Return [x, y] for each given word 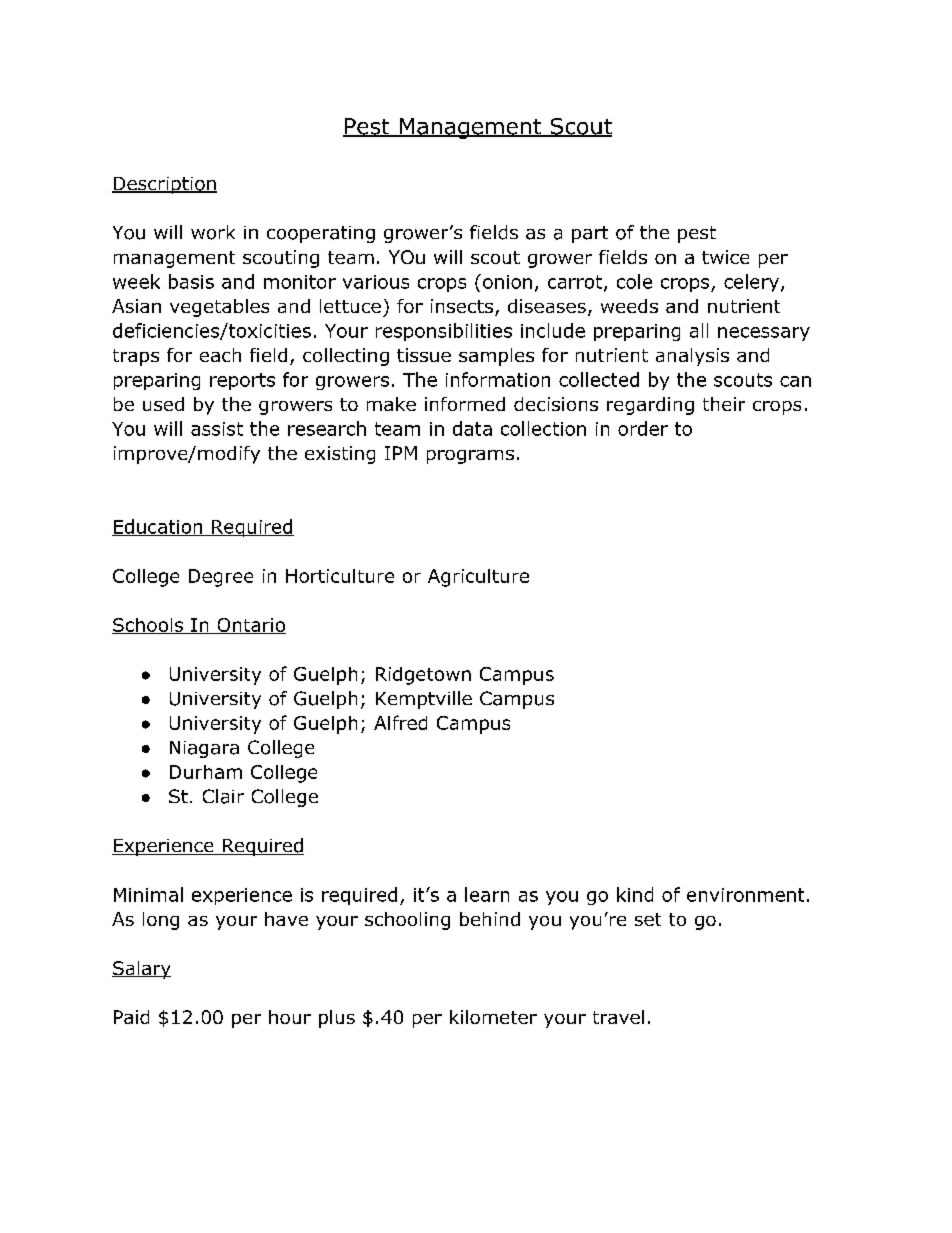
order [643, 428]
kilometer [493, 1017]
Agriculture [478, 578]
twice [725, 257]
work [213, 232]
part [590, 234]
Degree [221, 578]
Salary [141, 970]
